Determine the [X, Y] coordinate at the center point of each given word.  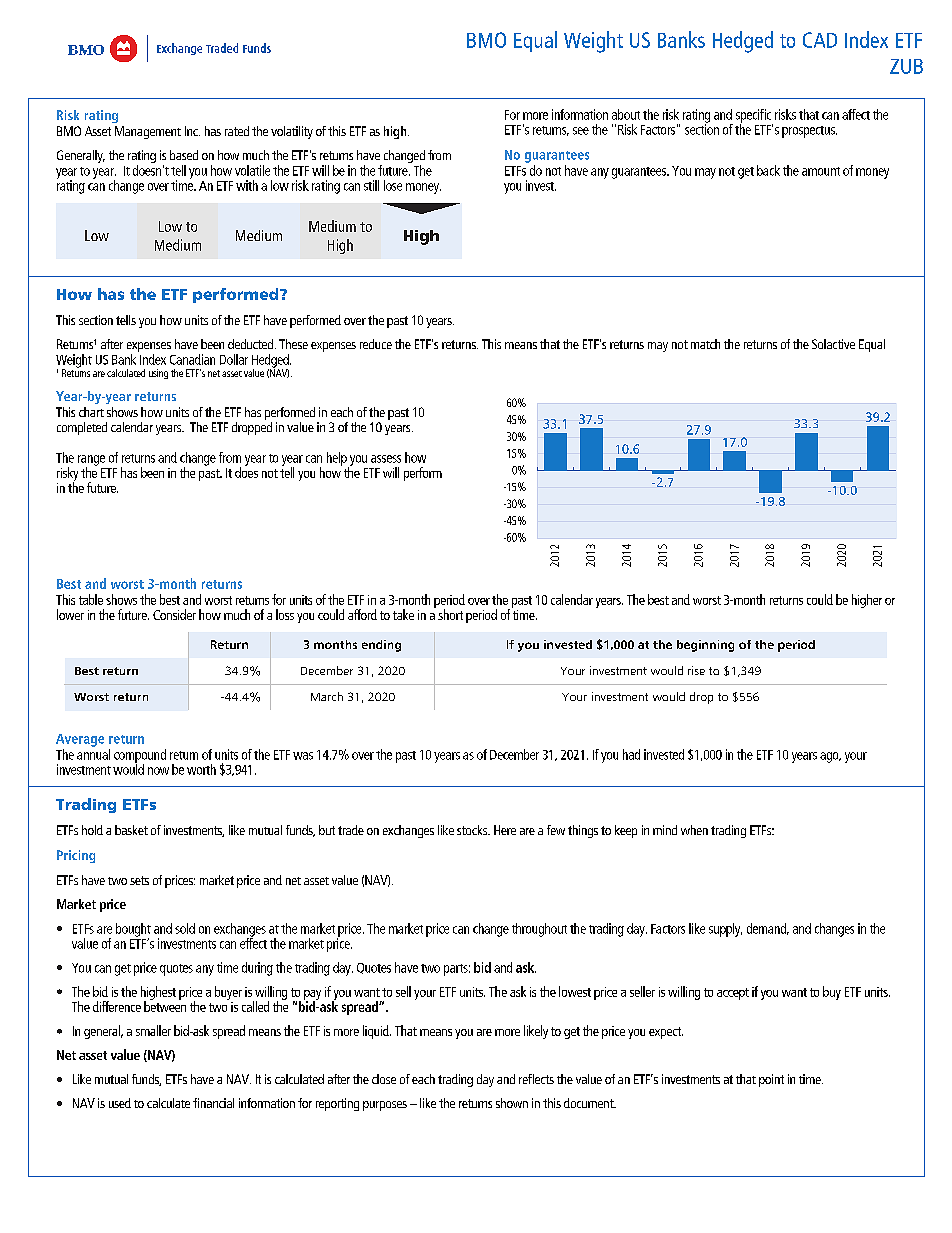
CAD [820, 40]
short [450, 614]
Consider [174, 614]
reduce [376, 344]
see [581, 131]
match [705, 344]
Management [148, 132]
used [120, 1103]
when [694, 830]
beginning [705, 646]
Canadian [192, 359]
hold [92, 830]
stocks [473, 830]
